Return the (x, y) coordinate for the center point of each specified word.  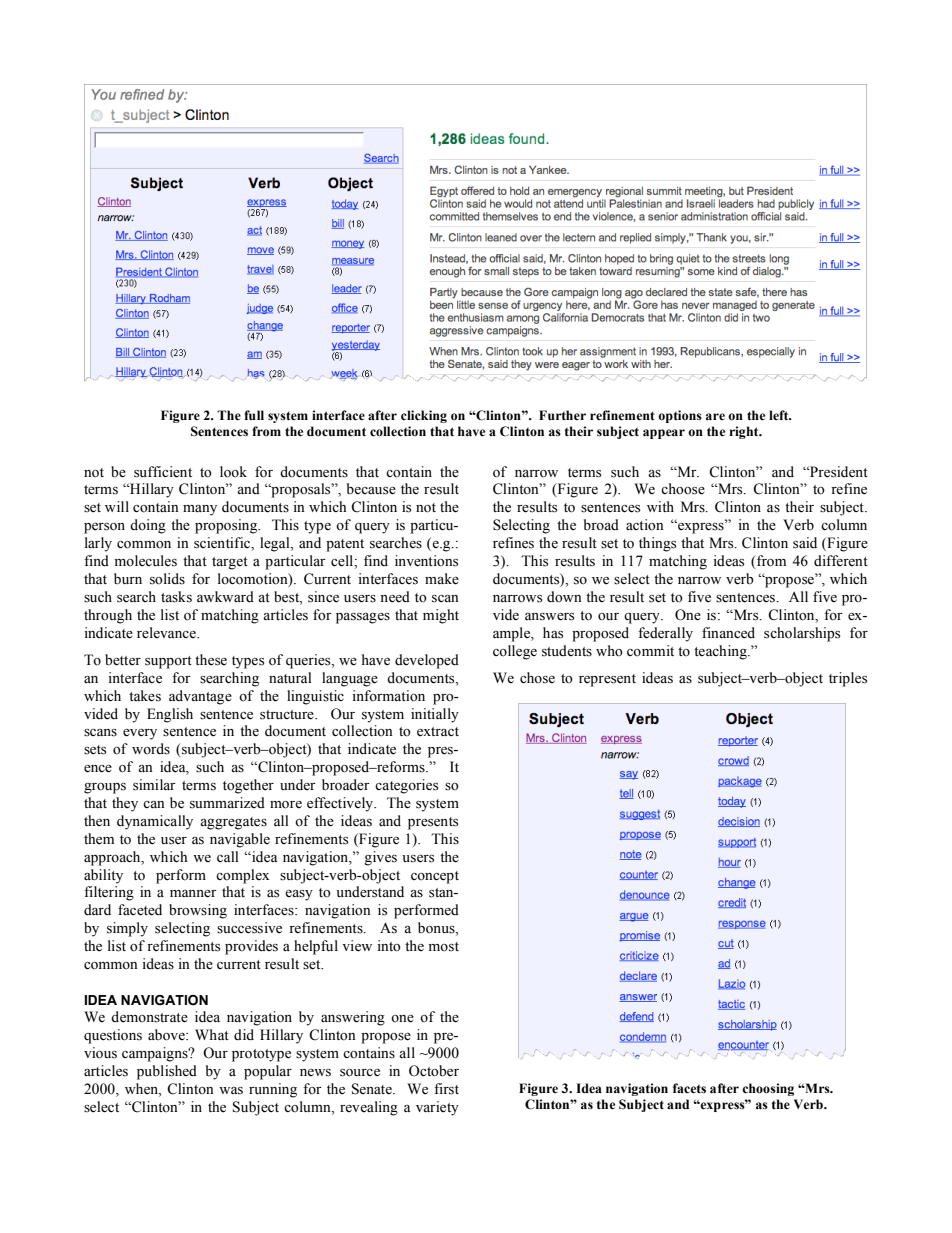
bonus (437, 929)
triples (848, 679)
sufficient (163, 472)
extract (438, 732)
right (745, 432)
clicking (424, 416)
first (446, 1089)
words (151, 749)
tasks (176, 597)
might (441, 616)
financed (728, 633)
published (167, 1072)
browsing (198, 911)
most (444, 947)
